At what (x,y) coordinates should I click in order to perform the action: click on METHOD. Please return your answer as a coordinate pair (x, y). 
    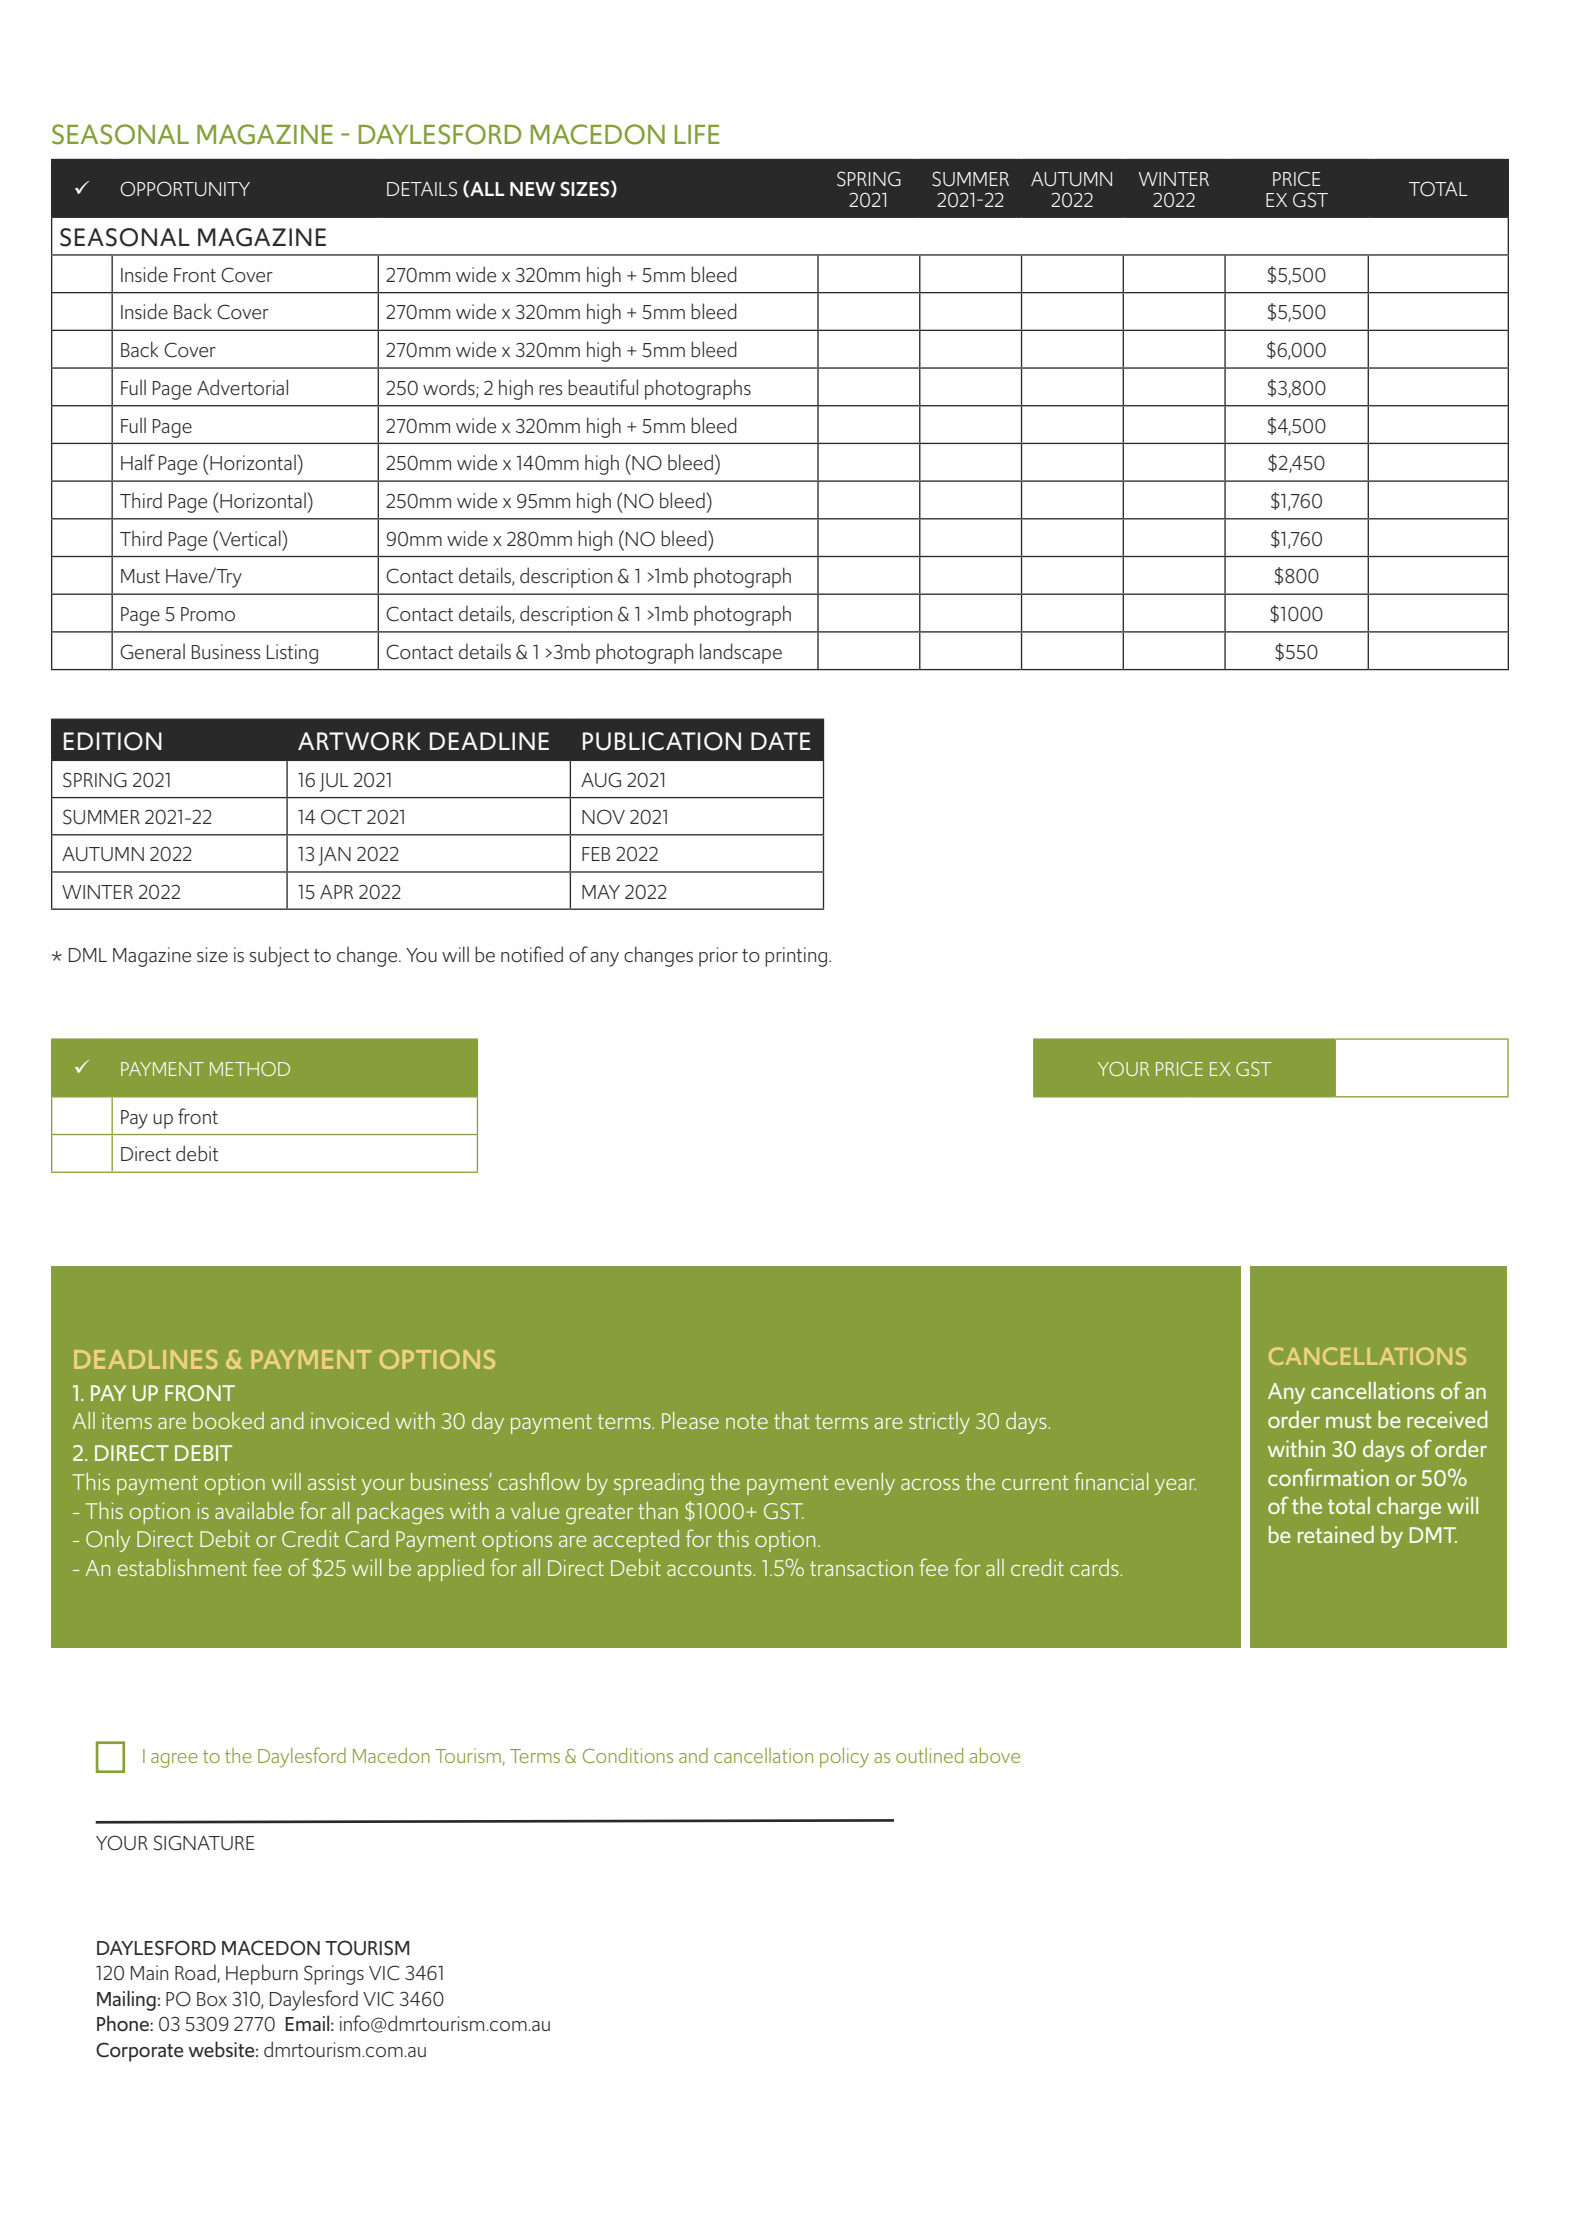
    Looking at the image, I should click on (250, 1069).
